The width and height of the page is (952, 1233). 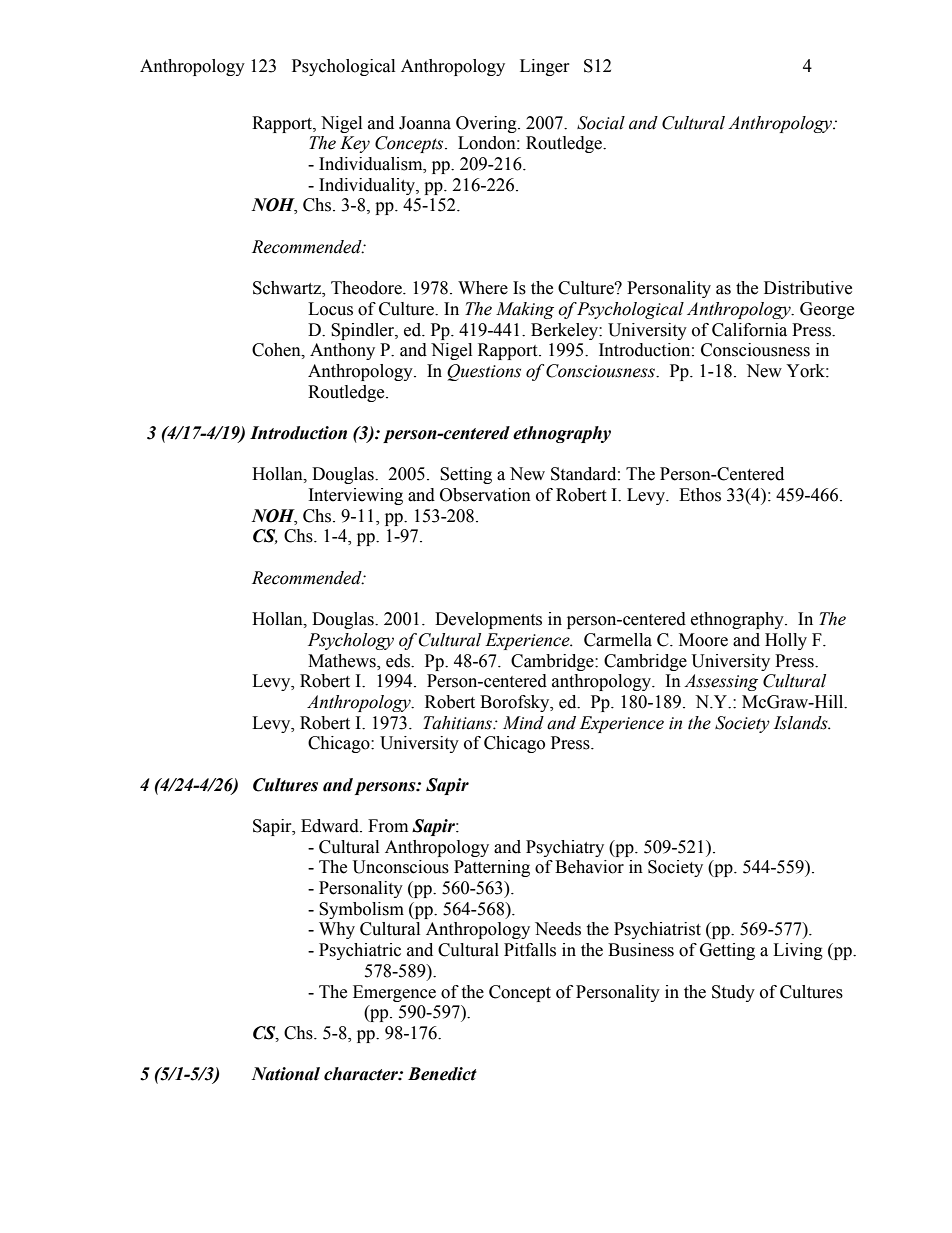 I want to click on Anthony, so click(x=342, y=351).
